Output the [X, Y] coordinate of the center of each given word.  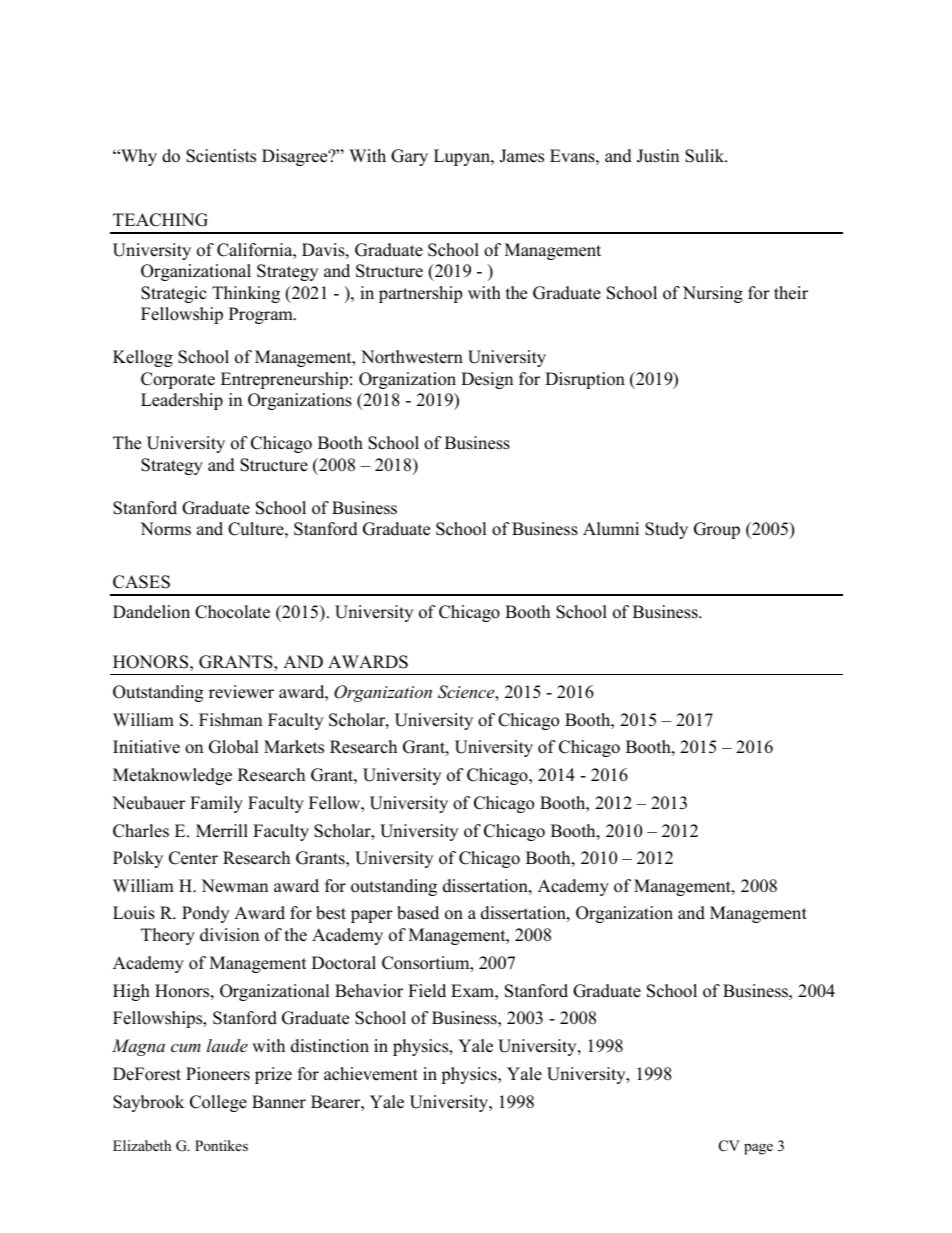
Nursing [713, 294]
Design [487, 380]
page [758, 1149]
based [418, 913]
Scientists [221, 156]
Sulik [706, 156]
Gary [409, 157]
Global [234, 747]
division [229, 935]
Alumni [611, 529]
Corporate [178, 380]
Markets [294, 747]
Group [717, 530]
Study [666, 530]
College [218, 1103]
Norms [165, 529]
